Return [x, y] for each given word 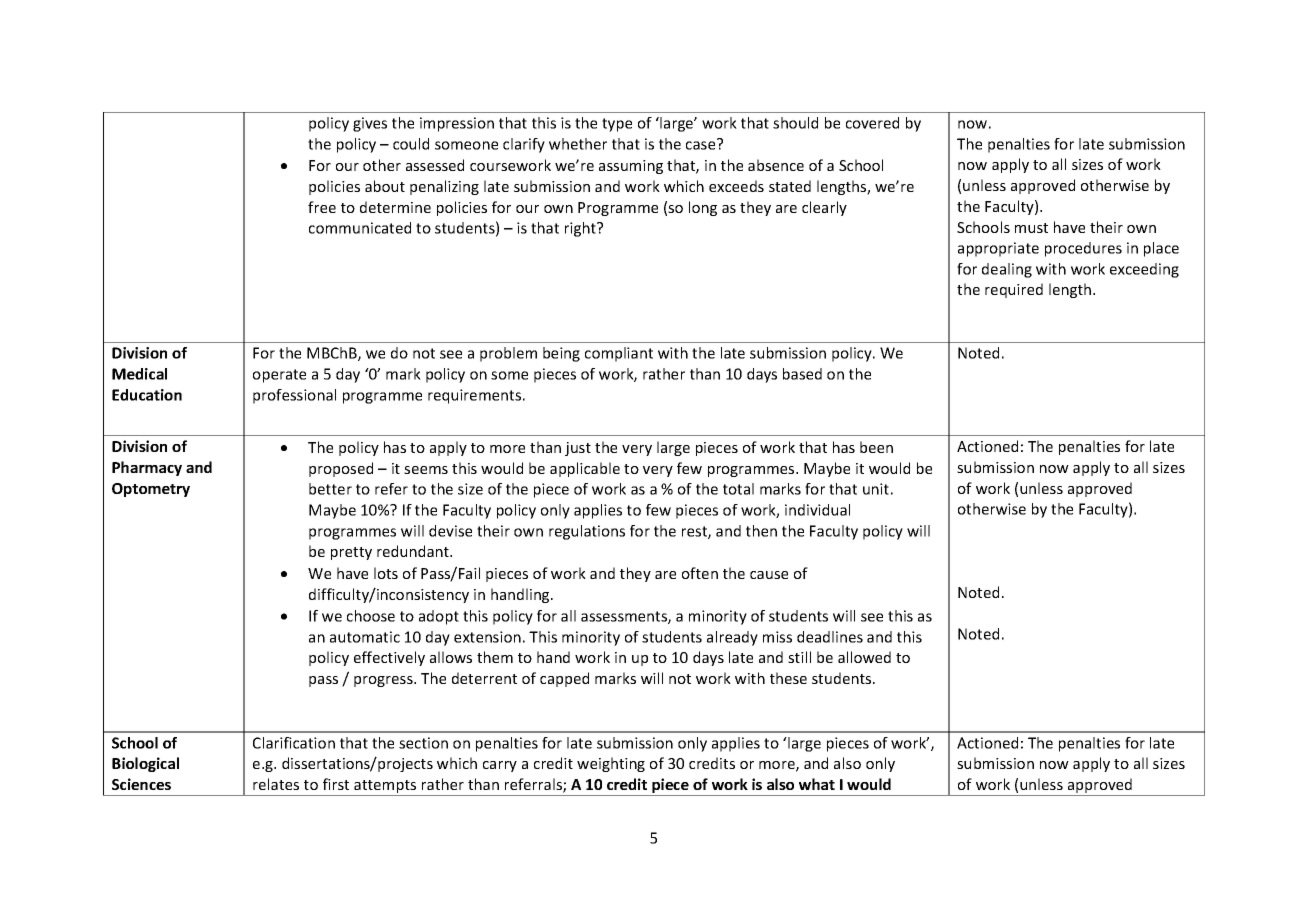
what [817, 784]
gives [370, 124]
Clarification [294, 743]
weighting [611, 764]
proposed [341, 469]
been [876, 447]
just [578, 449]
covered [872, 123]
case [702, 144]
